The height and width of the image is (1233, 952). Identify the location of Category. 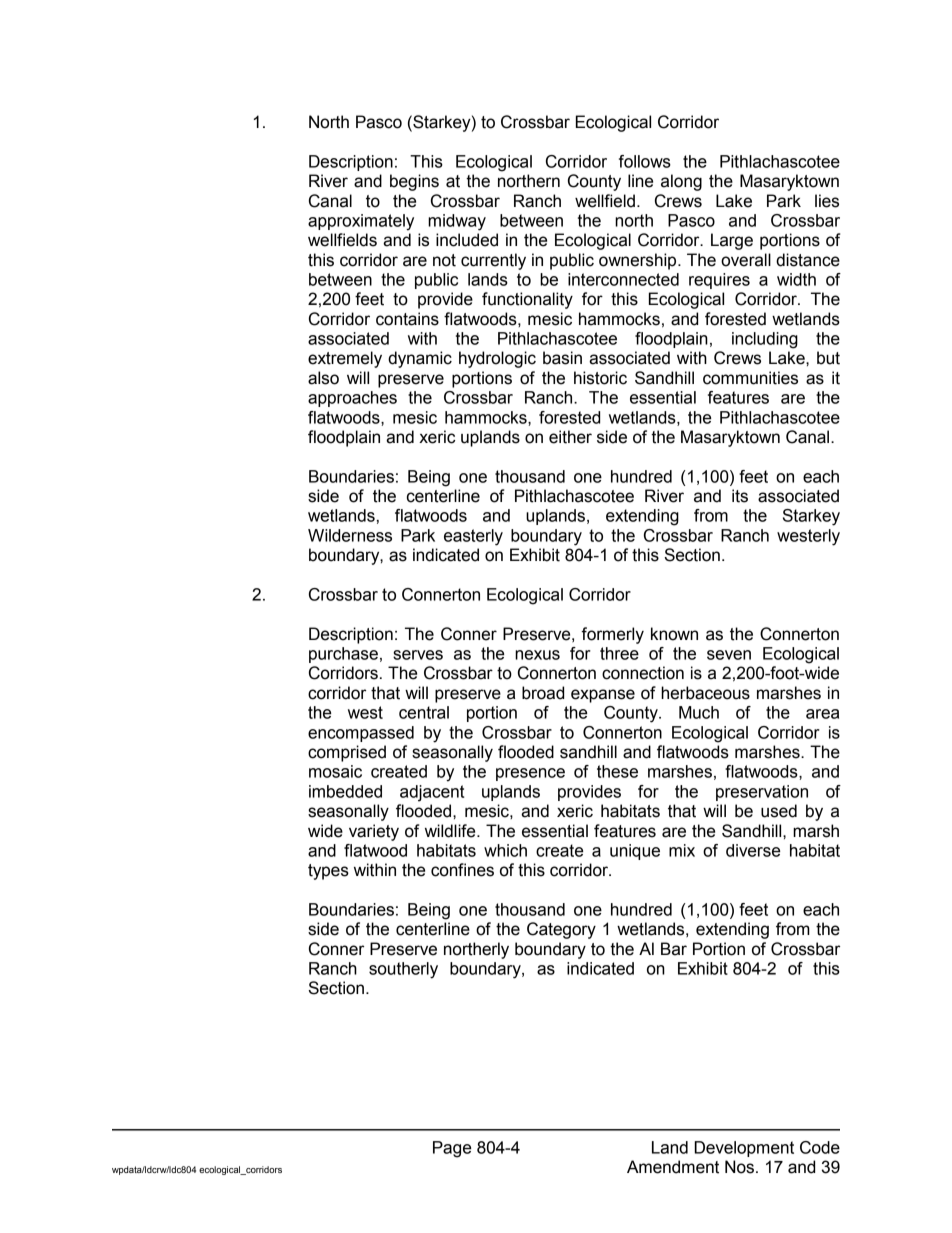
(561, 930).
